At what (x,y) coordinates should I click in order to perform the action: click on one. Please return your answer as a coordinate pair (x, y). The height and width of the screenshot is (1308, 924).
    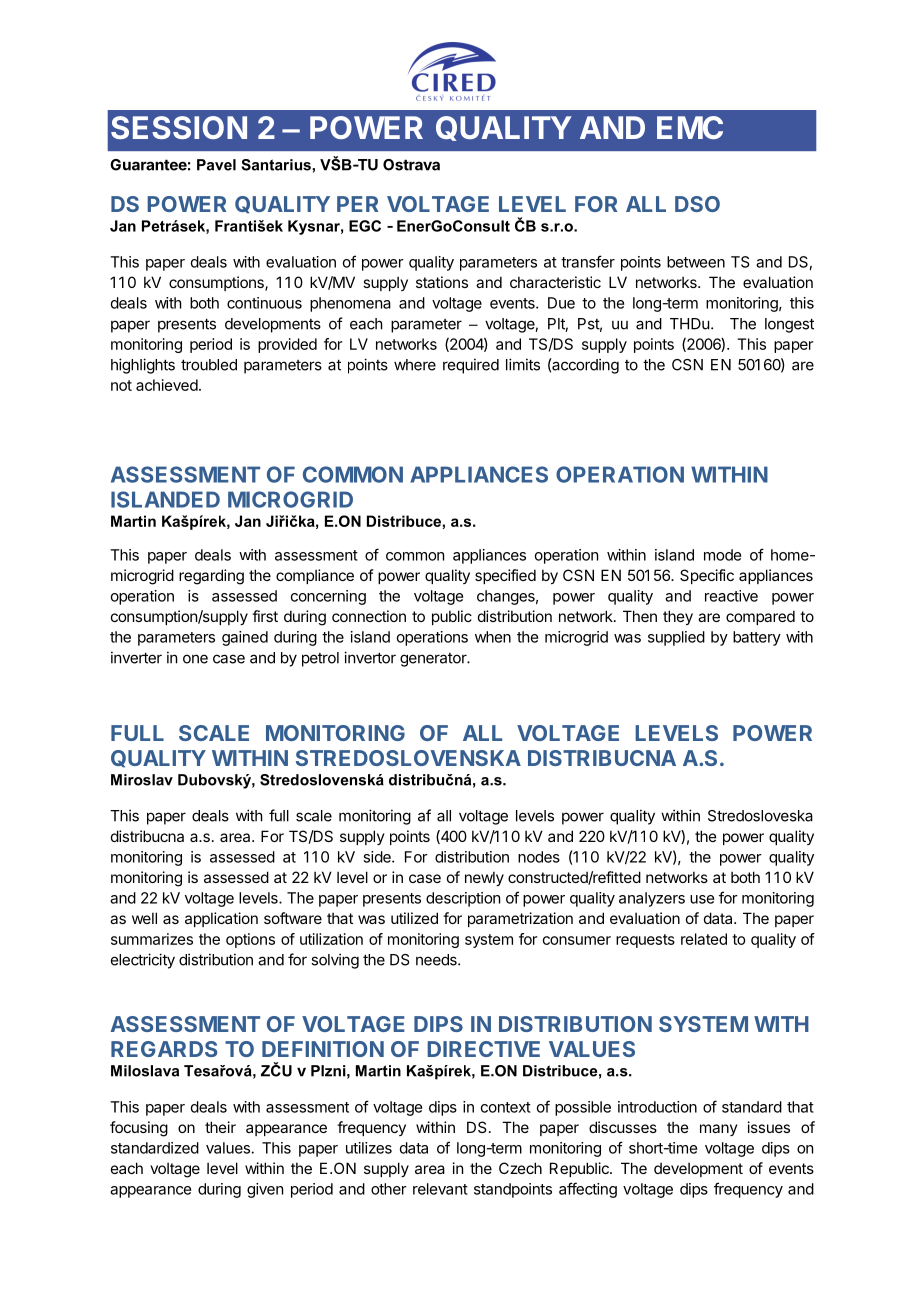
    Looking at the image, I should click on (195, 659).
